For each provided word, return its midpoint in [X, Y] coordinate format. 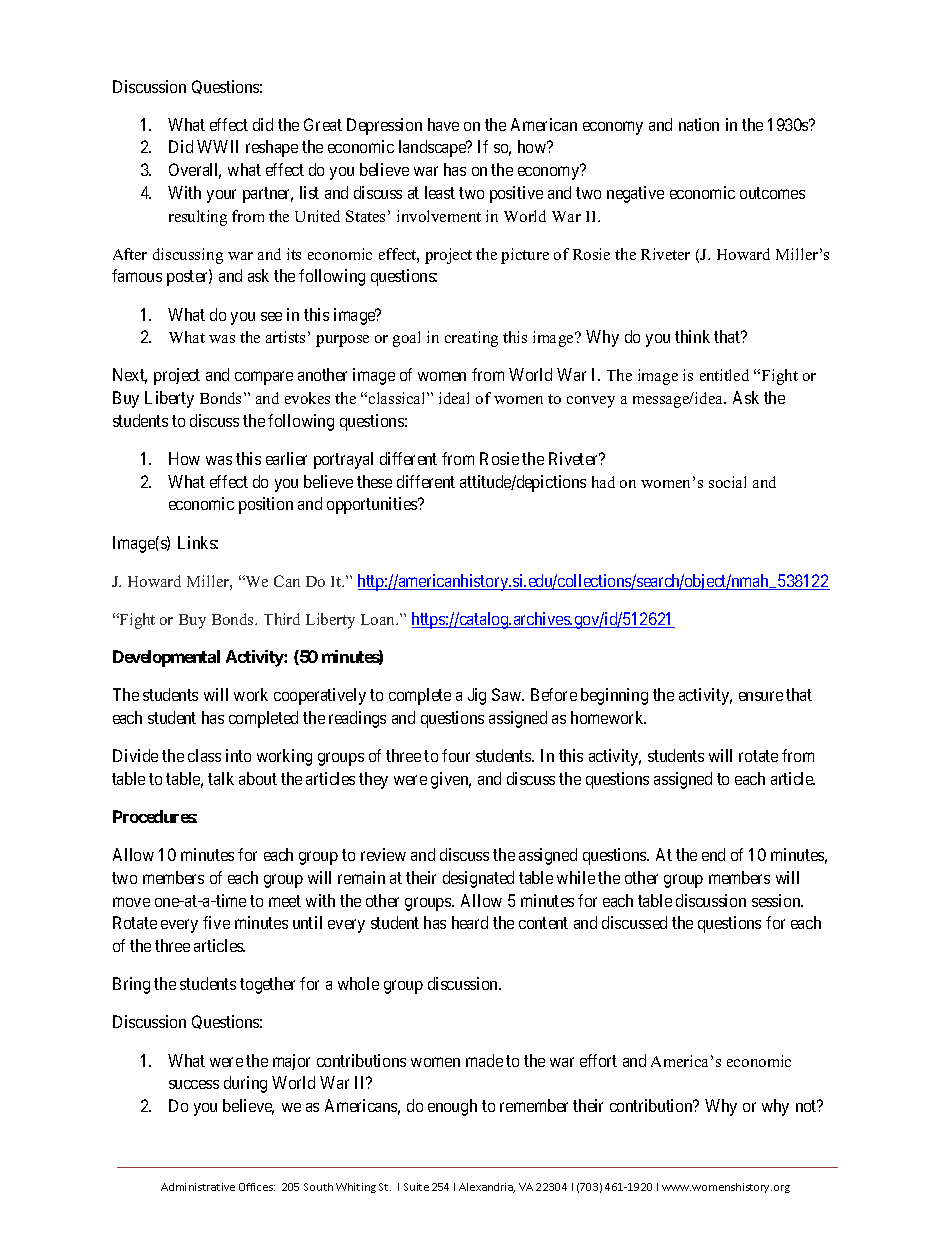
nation [699, 124]
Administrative [198, 1187]
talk [221, 778]
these [374, 481]
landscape [433, 148]
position [266, 505]
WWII [217, 146]
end [713, 854]
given [451, 780]
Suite [416, 1187]
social [727, 482]
